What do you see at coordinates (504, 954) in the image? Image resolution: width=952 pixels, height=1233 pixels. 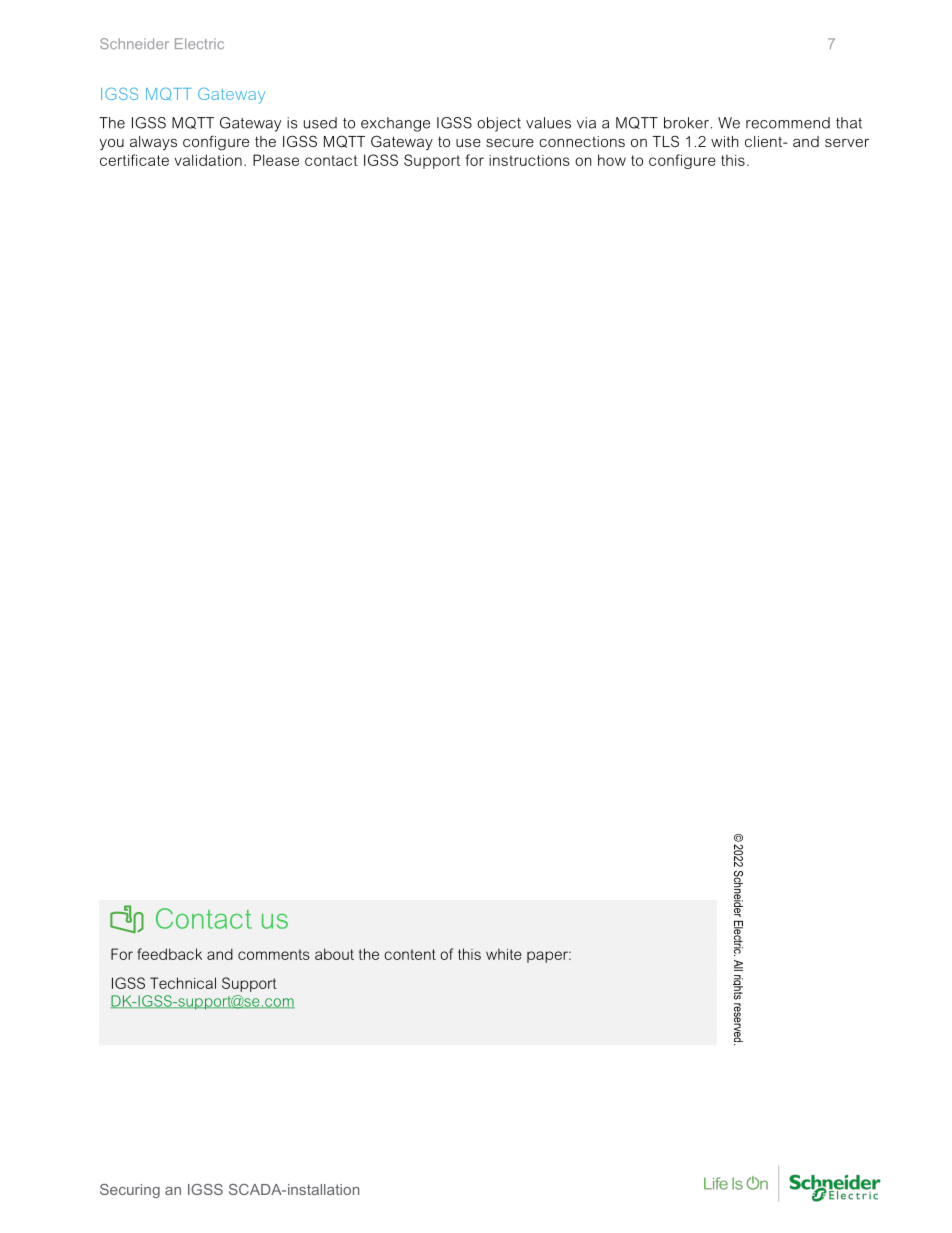 I see `white` at bounding box center [504, 954].
